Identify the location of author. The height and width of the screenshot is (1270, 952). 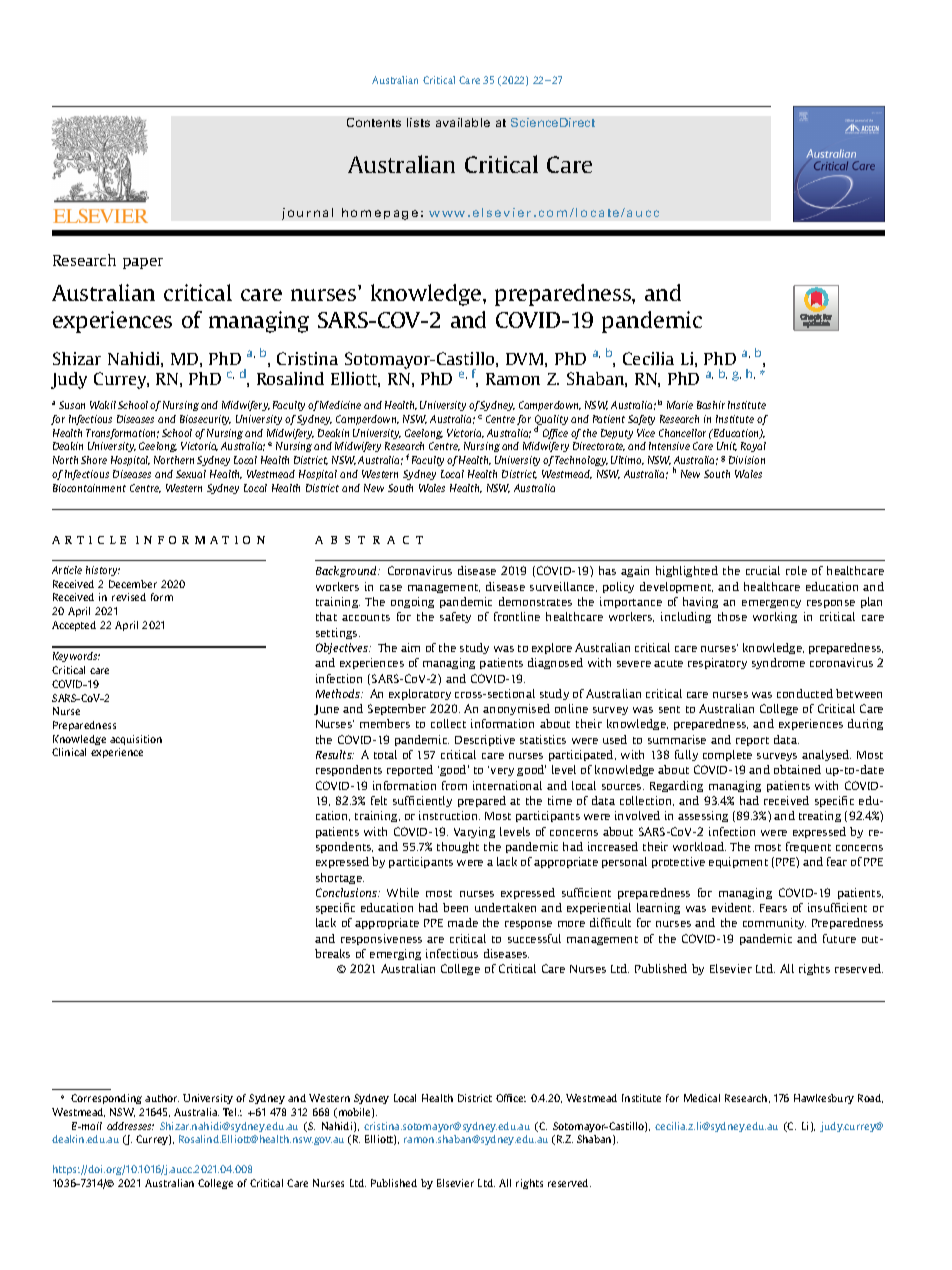
(162, 1098).
